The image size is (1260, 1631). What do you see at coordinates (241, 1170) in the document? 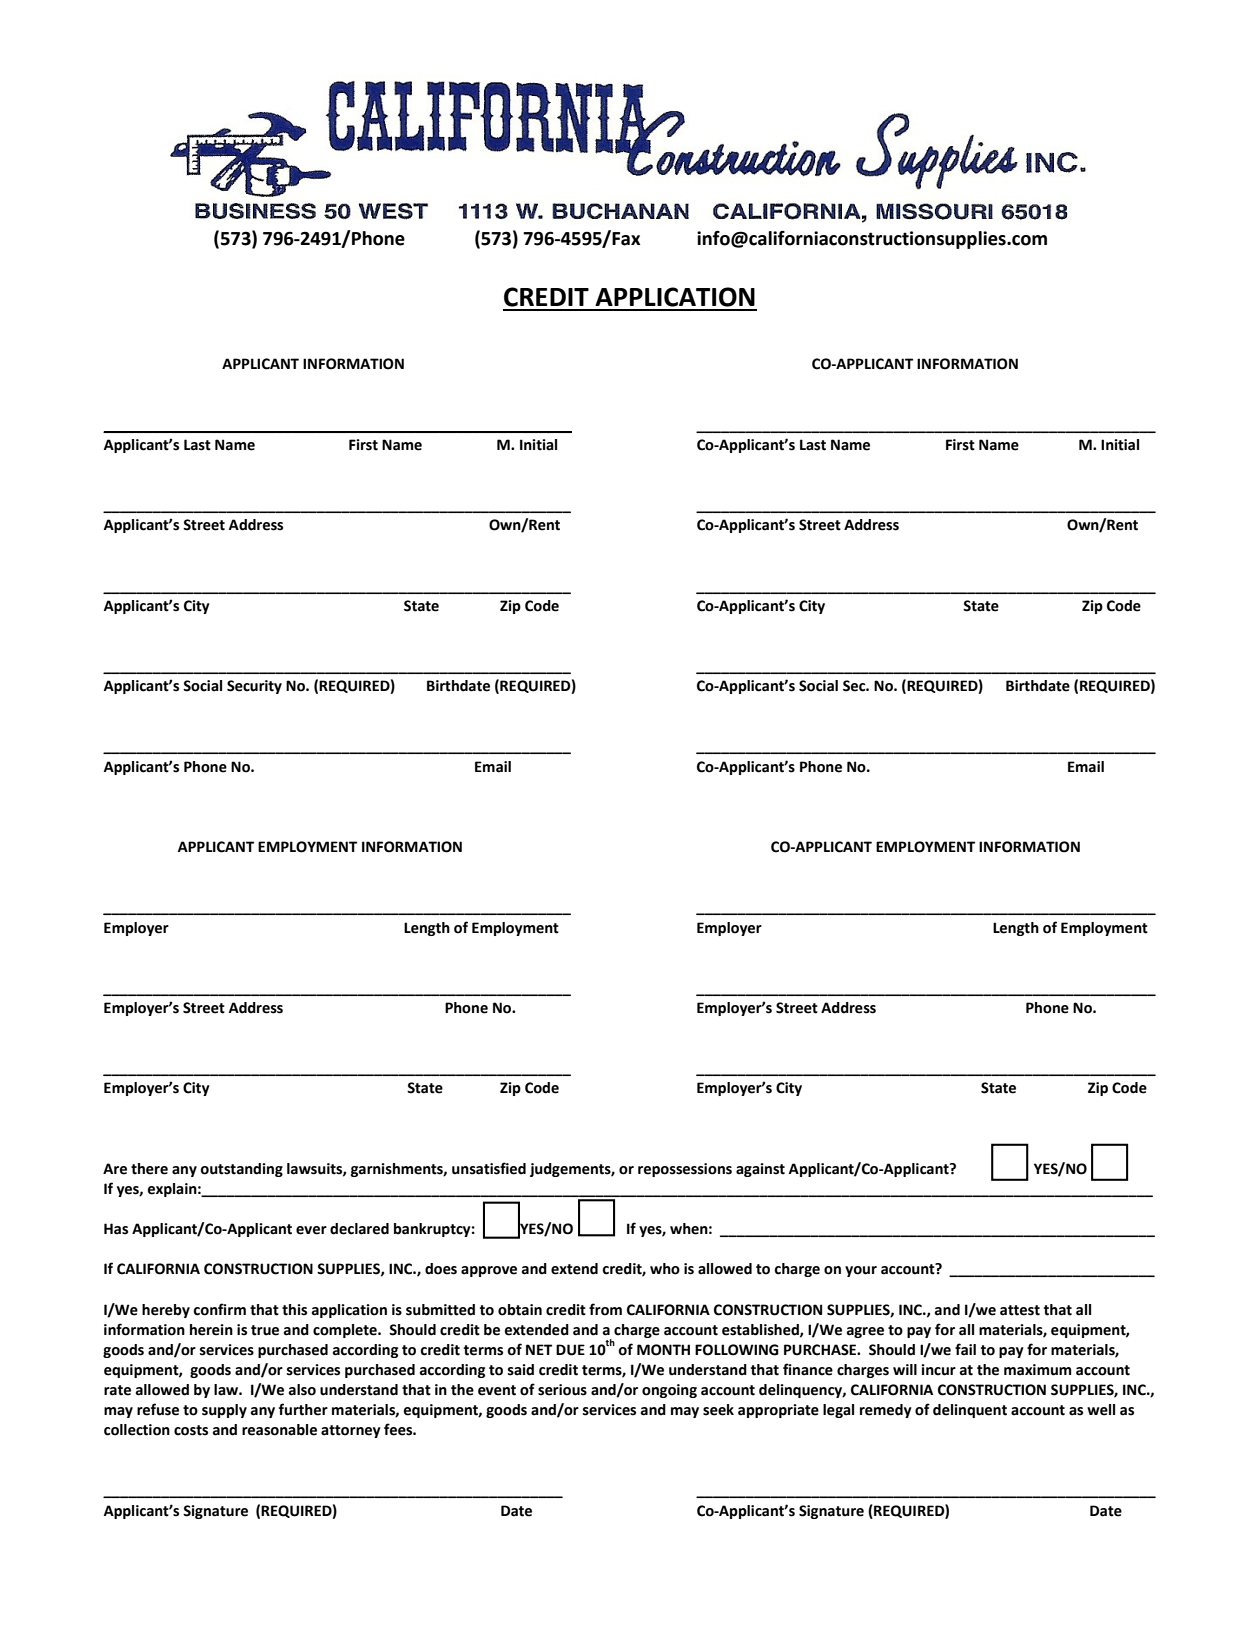
I see `outstanding` at bounding box center [241, 1170].
